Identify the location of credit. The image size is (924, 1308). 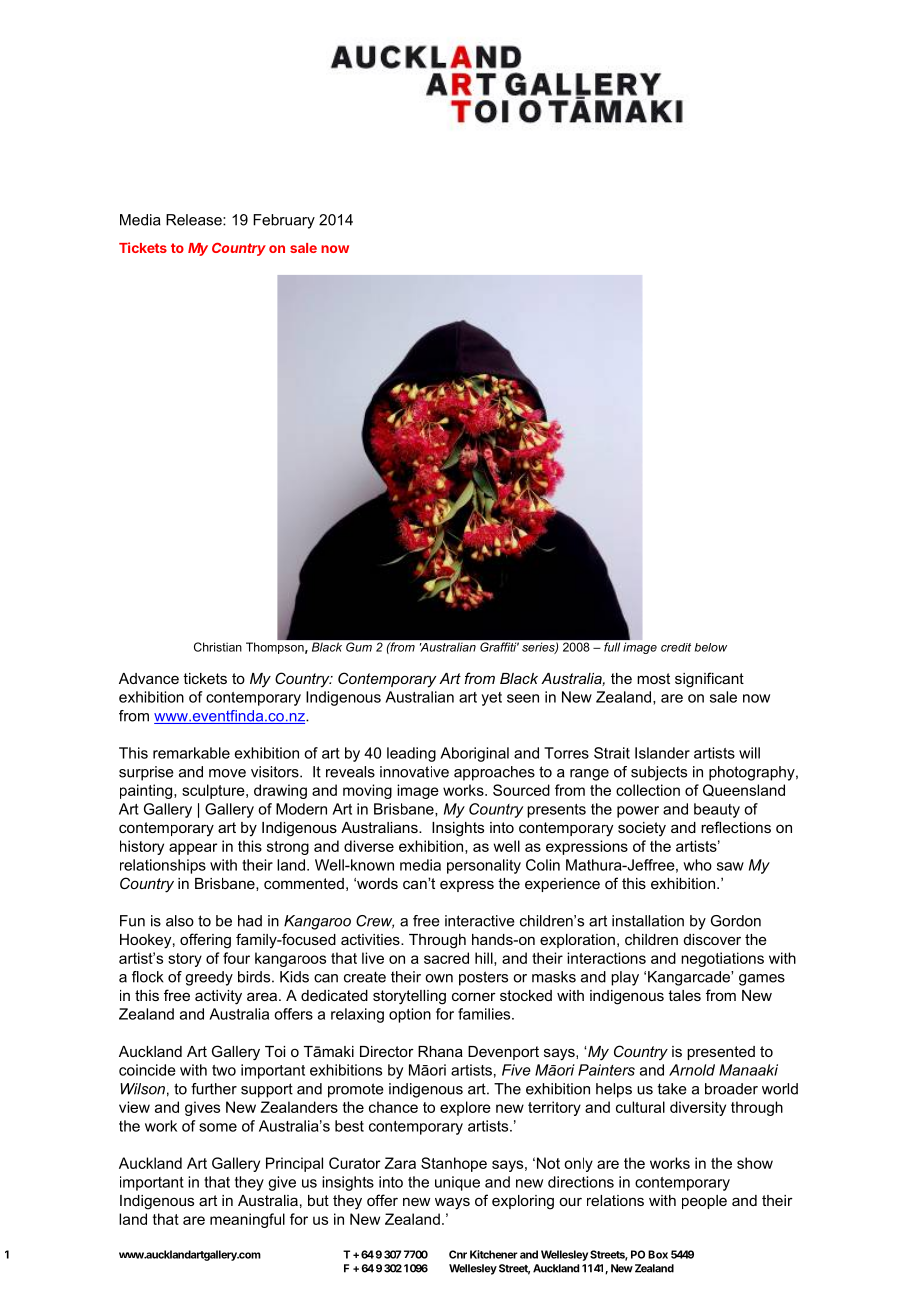
(676, 647).
